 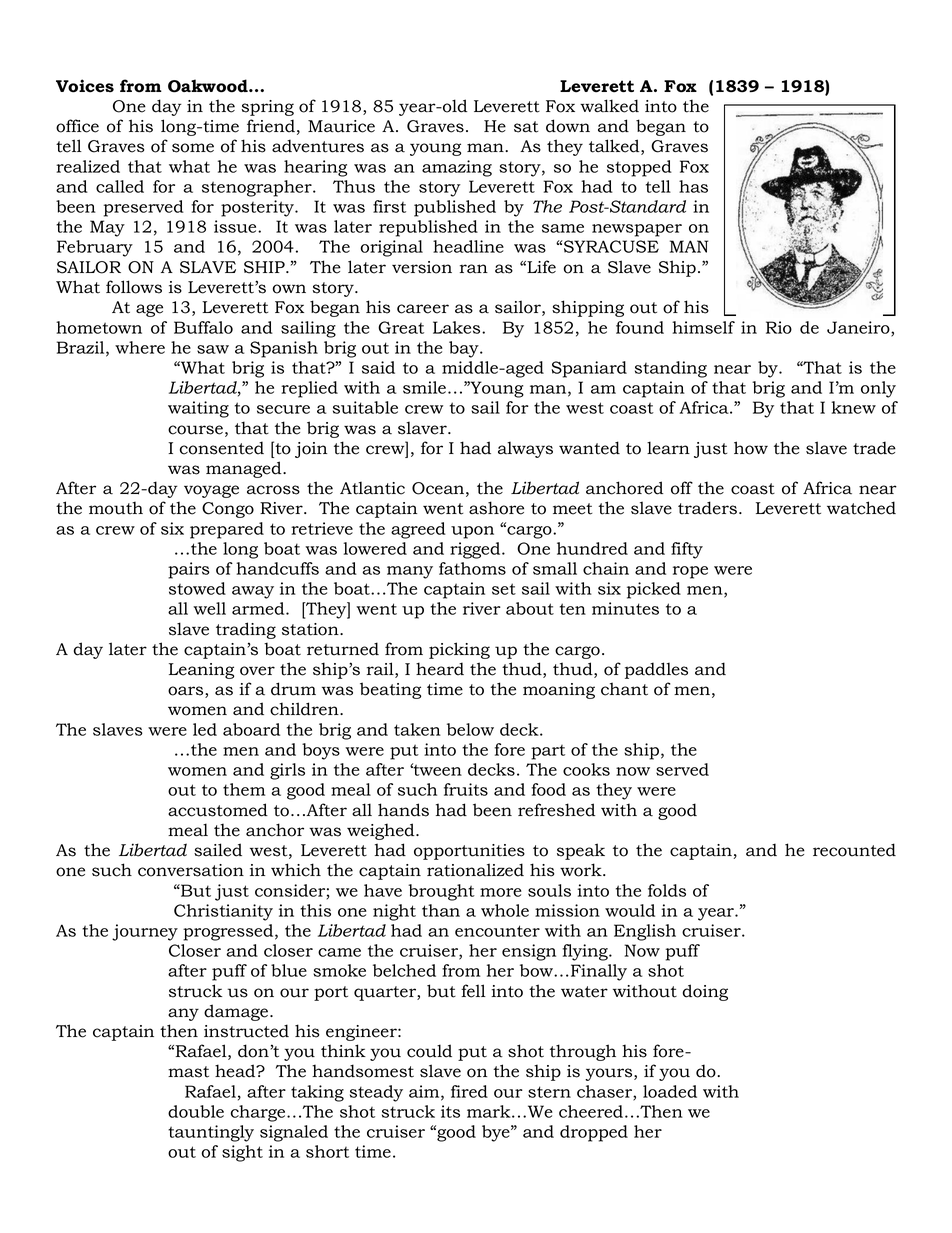 What do you see at coordinates (140, 347) in the screenshot?
I see `where` at bounding box center [140, 347].
